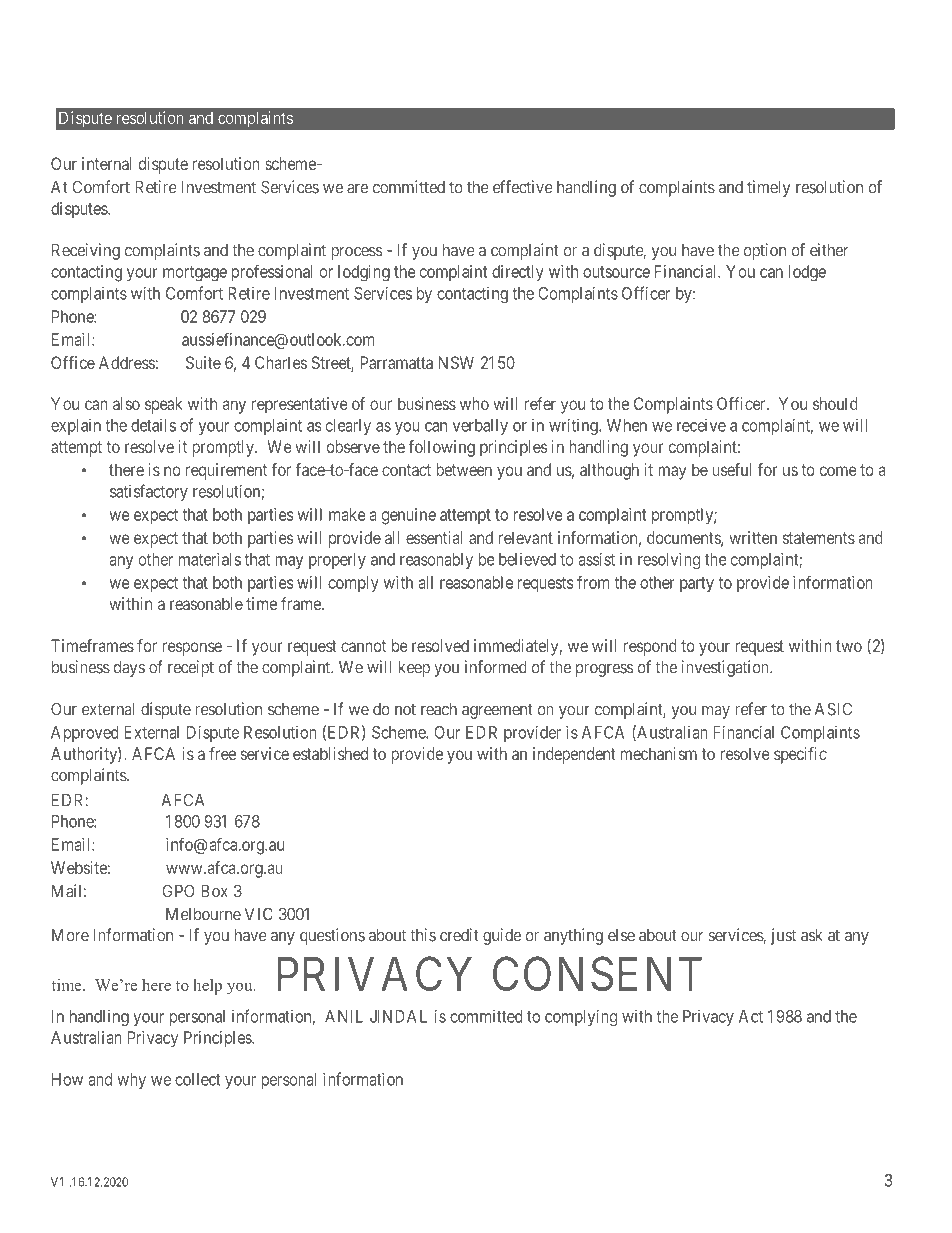  What do you see at coordinates (732, 469) in the image?
I see `useful` at bounding box center [732, 469].
